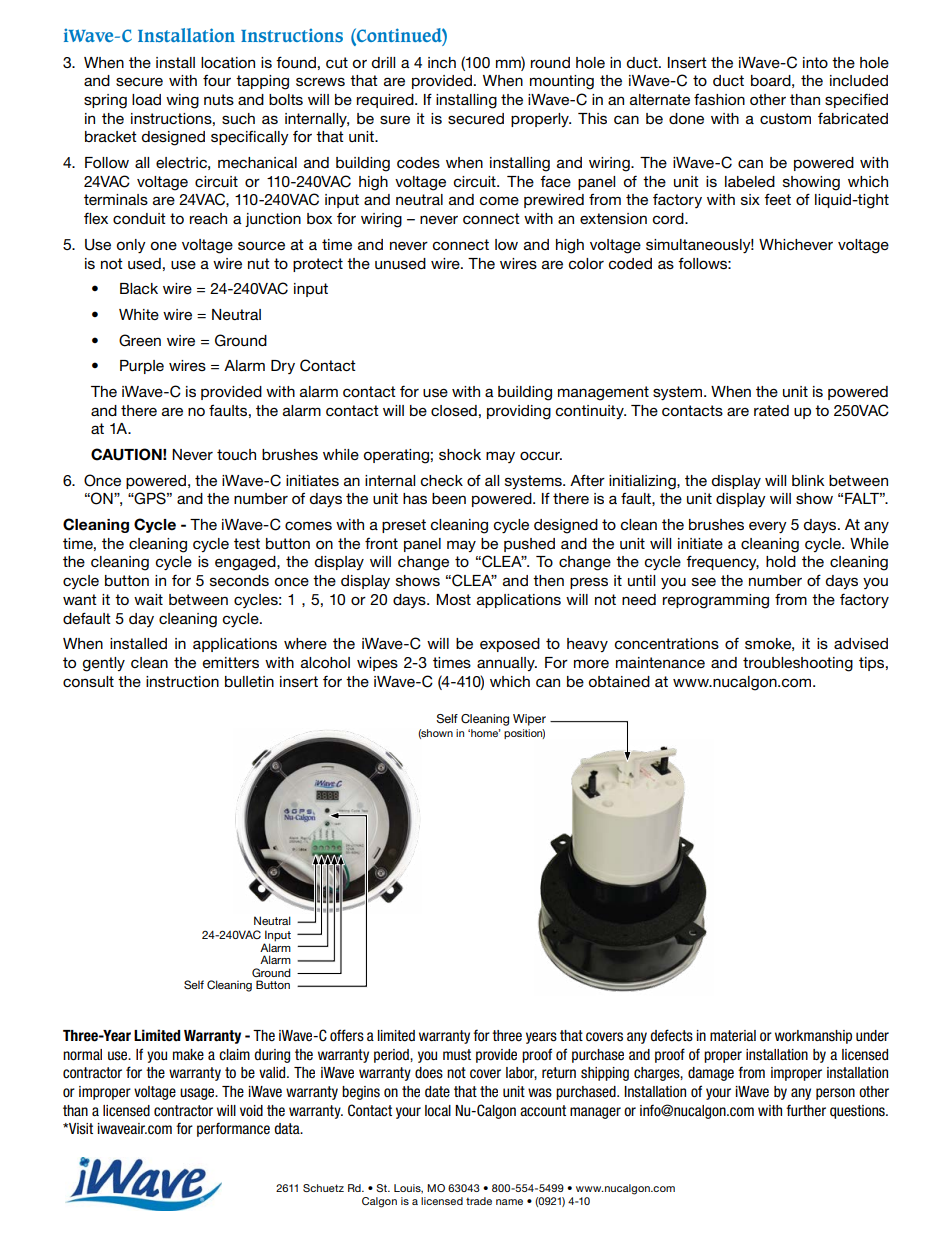 This image has height=1233, width=952. What do you see at coordinates (442, 62) in the image?
I see `inch` at bounding box center [442, 62].
